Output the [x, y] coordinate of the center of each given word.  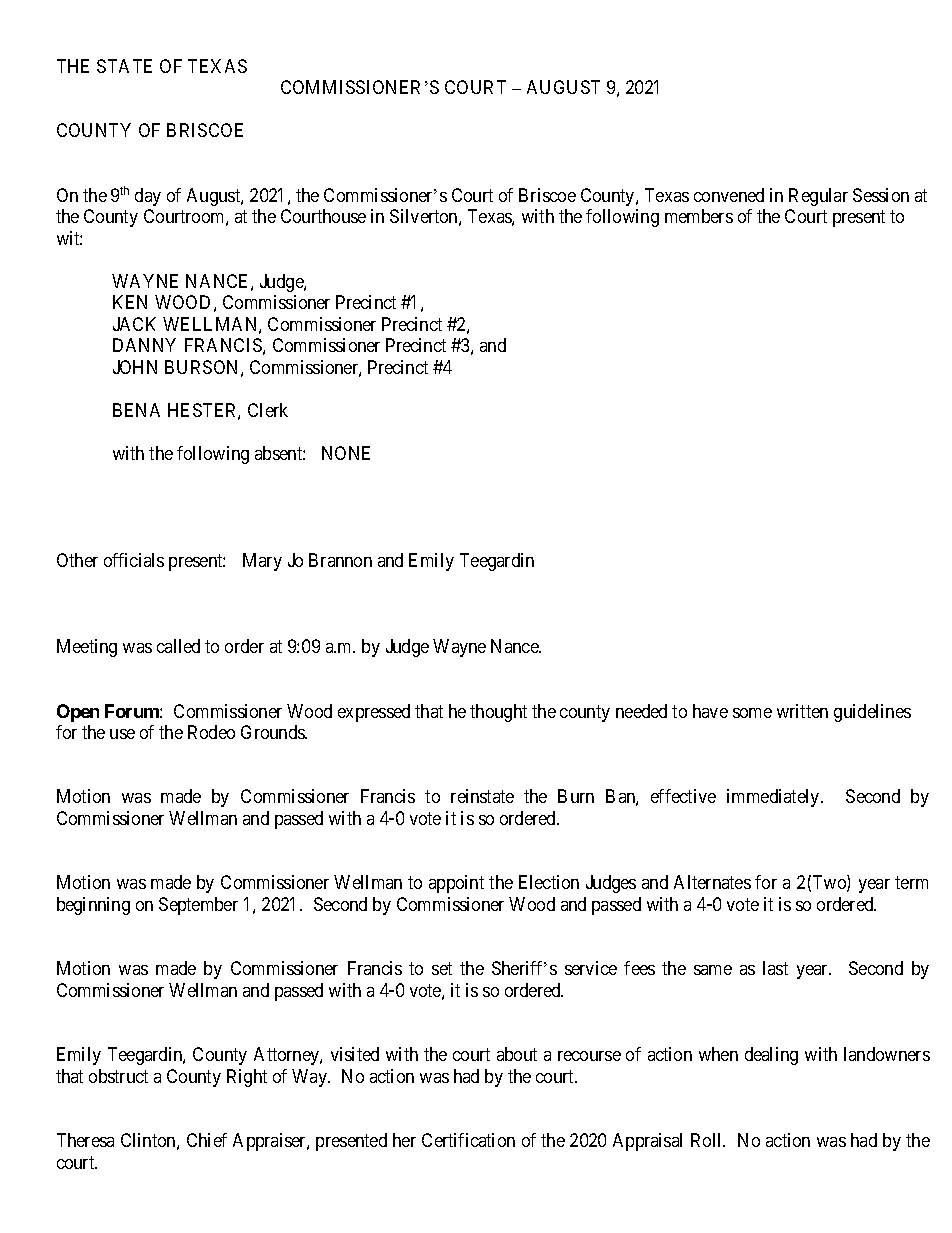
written [802, 711]
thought [498, 713]
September [198, 906]
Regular [818, 197]
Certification [468, 1140]
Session [881, 195]
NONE [346, 453]
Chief [207, 1140]
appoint [456, 884]
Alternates [712, 882]
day [148, 197]
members [699, 216]
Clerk [268, 410]
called [178, 646]
